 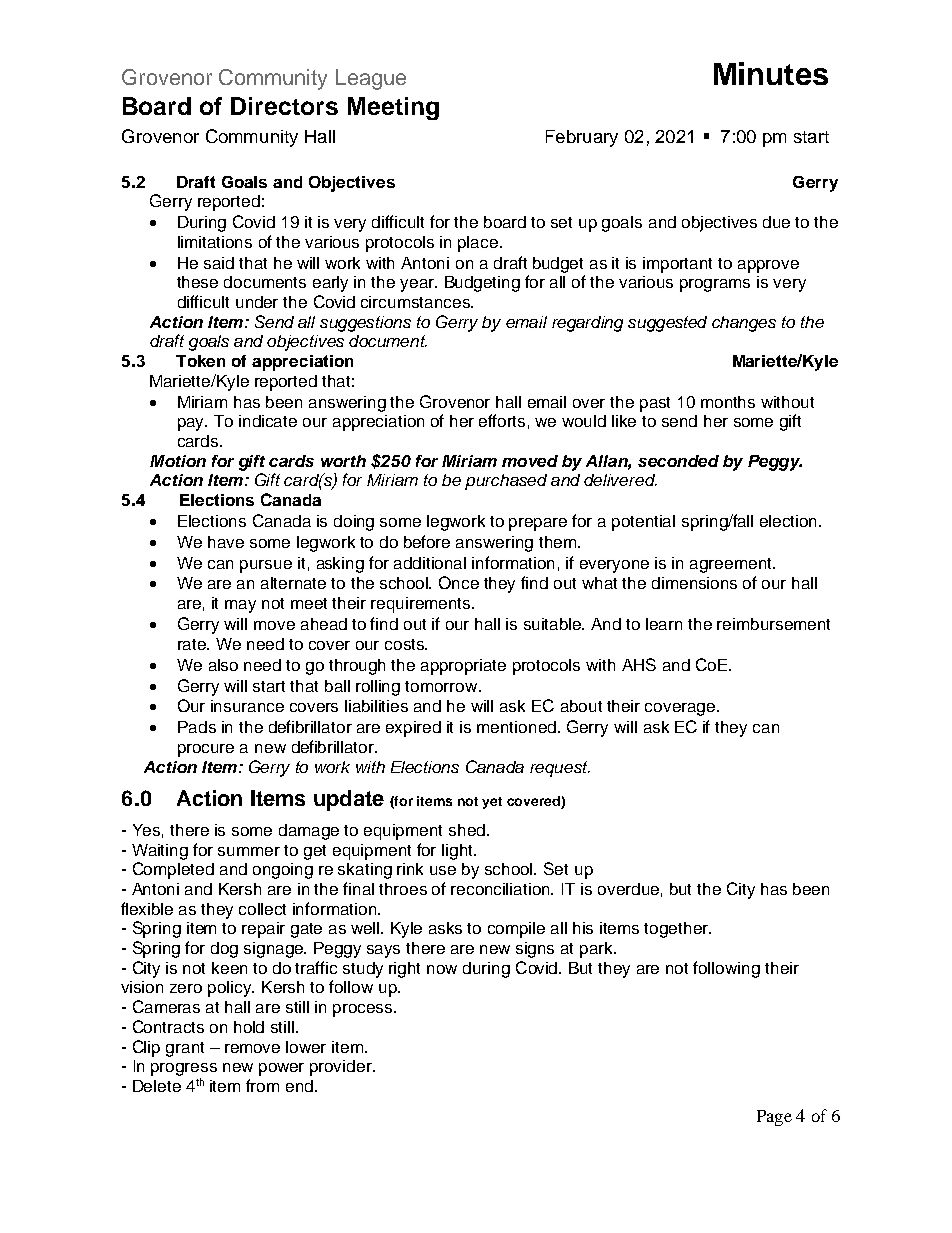 What do you see at coordinates (459, 582) in the page?
I see `Once` at bounding box center [459, 582].
